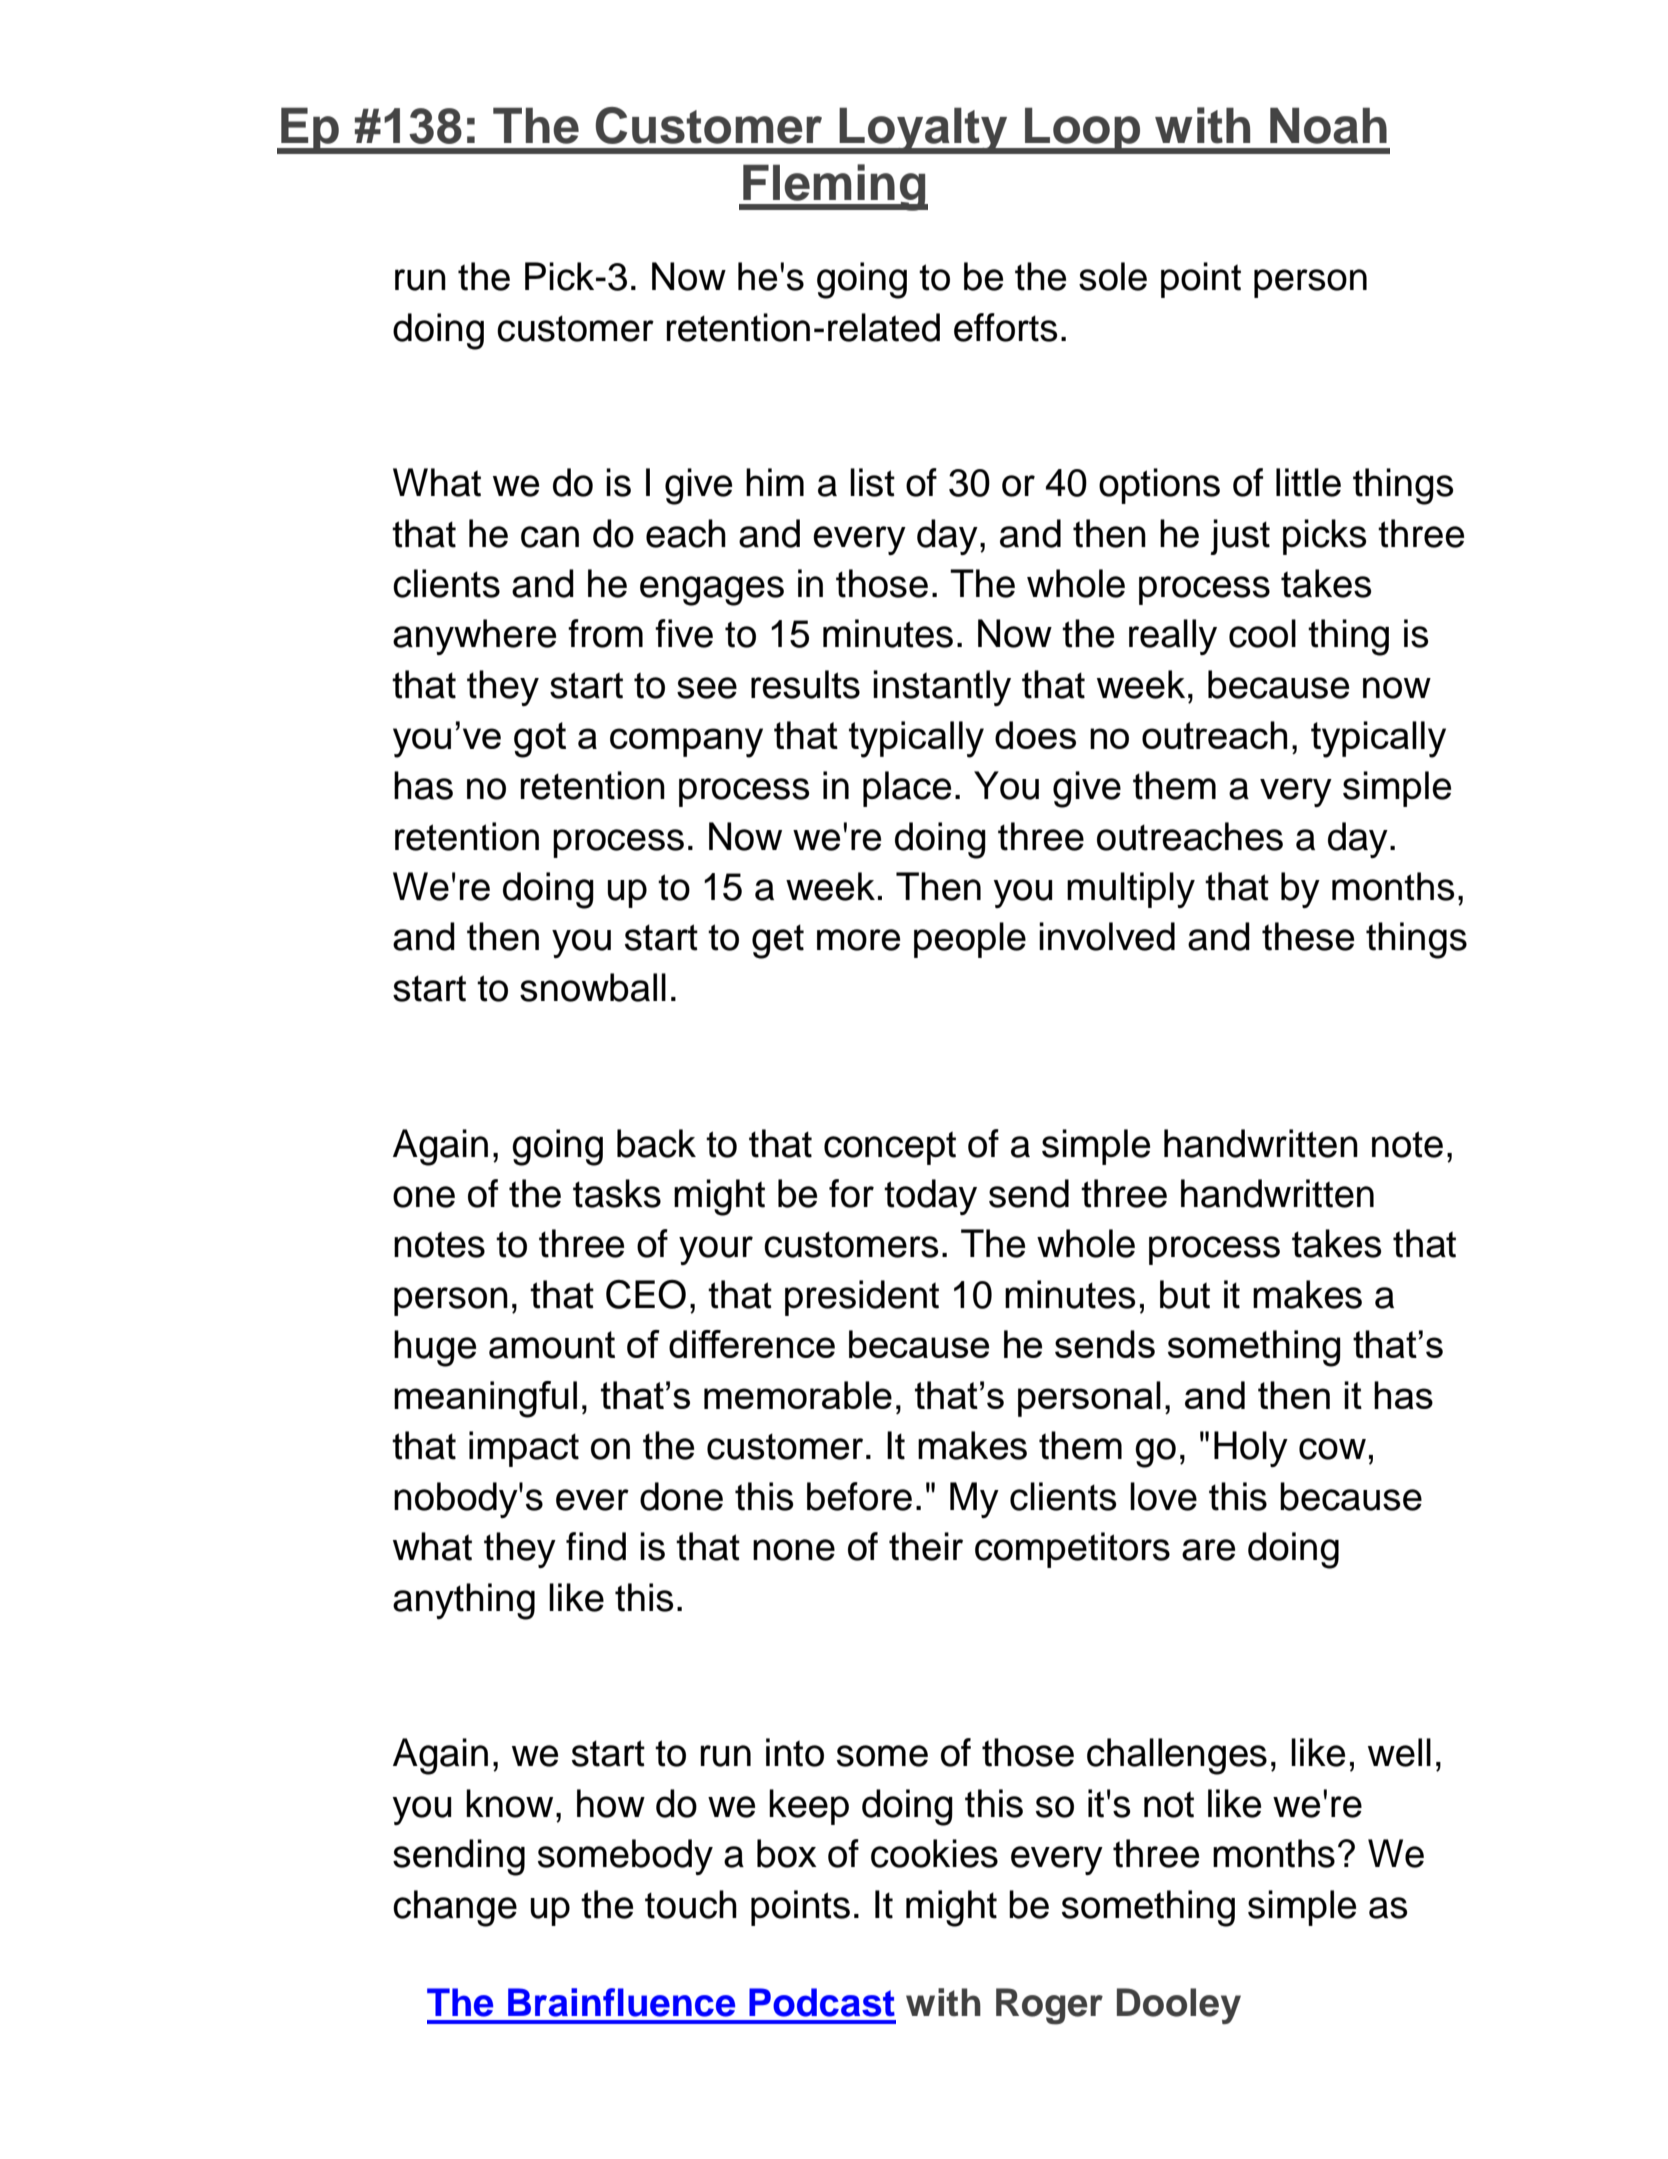 The image size is (1668, 2159). What do you see at coordinates (1262, 633) in the screenshot?
I see `cool` at bounding box center [1262, 633].
